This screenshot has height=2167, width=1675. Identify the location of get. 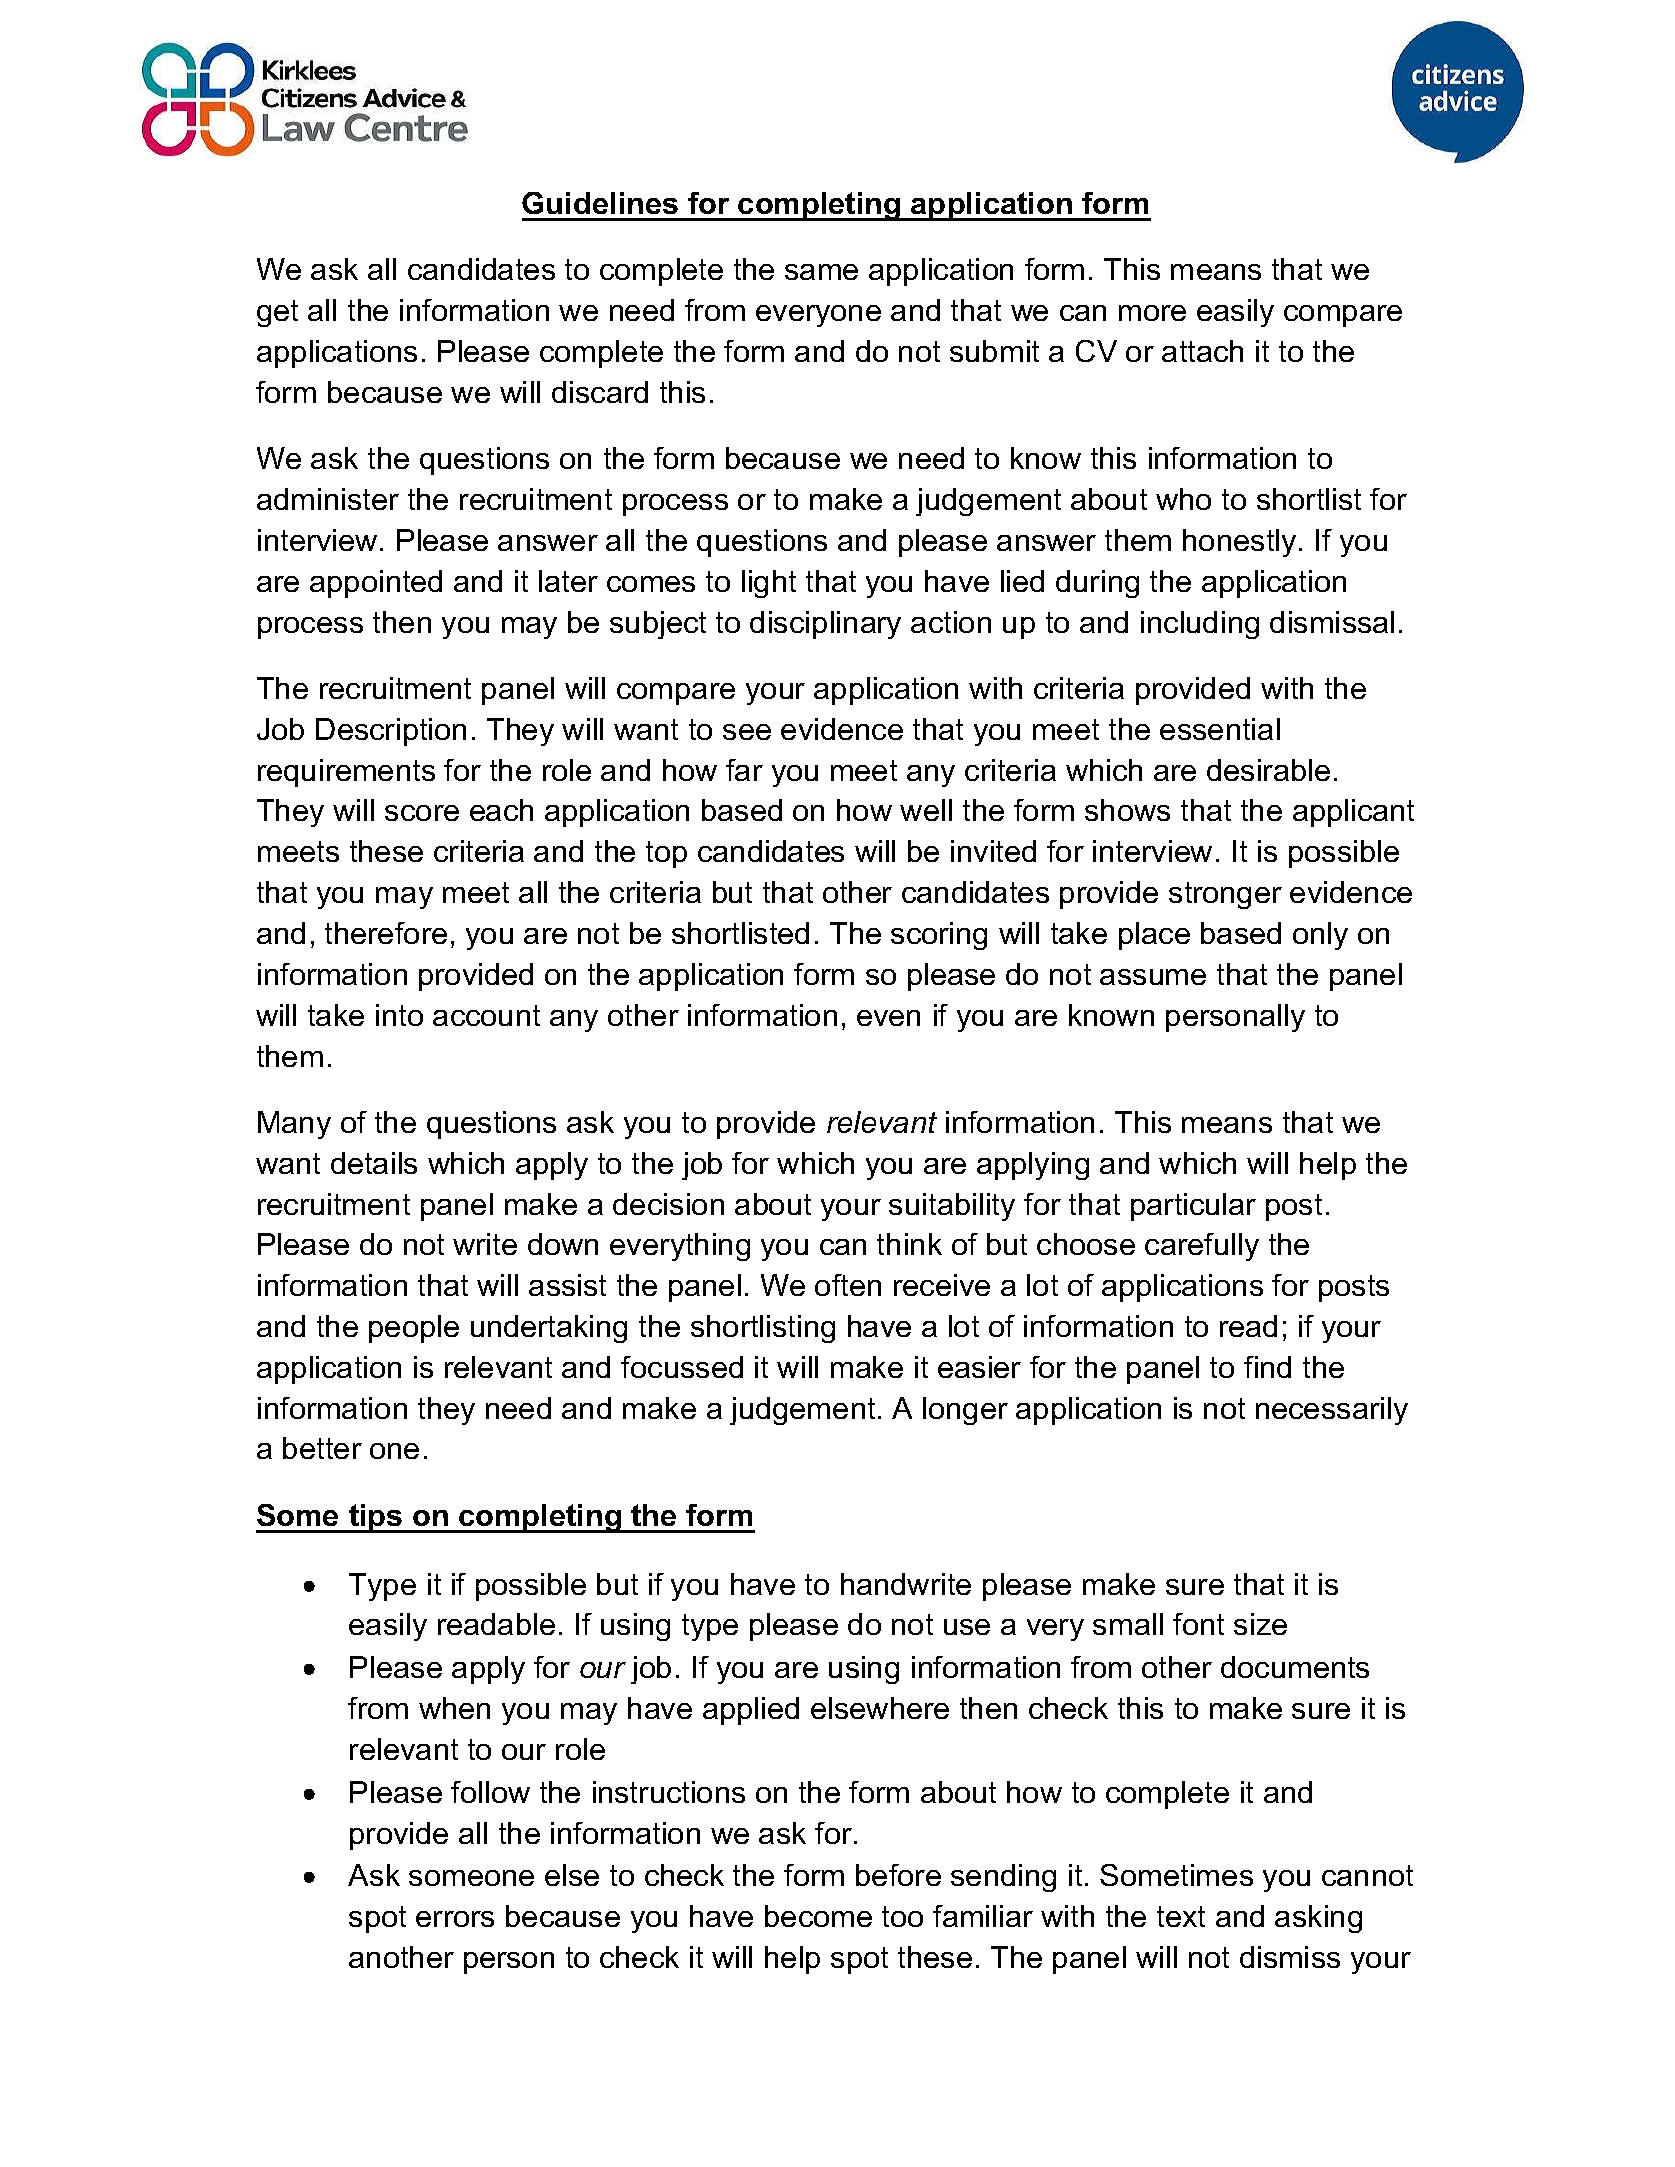
(277, 313).
